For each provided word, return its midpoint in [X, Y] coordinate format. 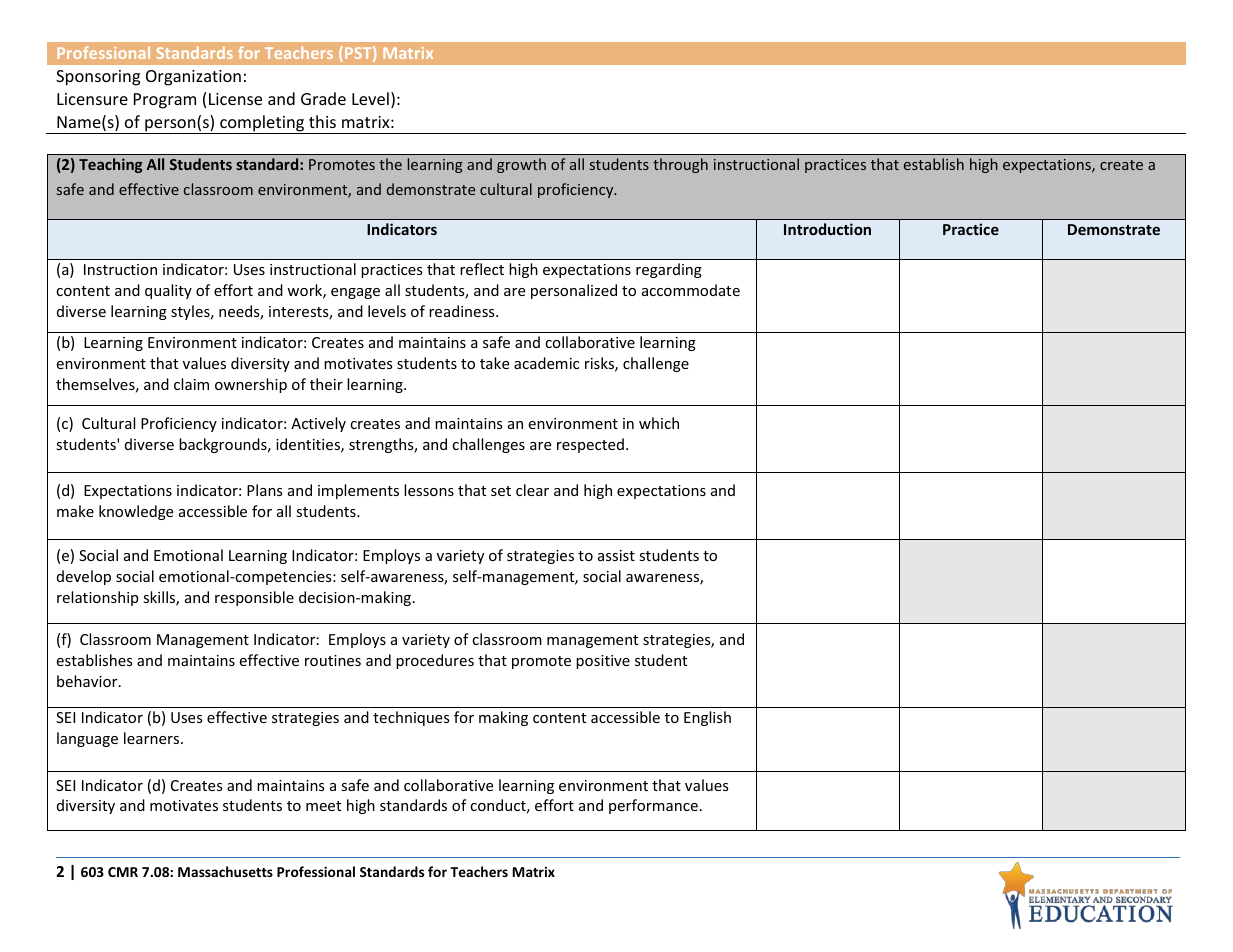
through [680, 165]
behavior [88, 681]
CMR [123, 872]
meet [323, 806]
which [659, 423]
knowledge [136, 512]
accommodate [691, 290]
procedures [435, 661]
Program [165, 101]
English [707, 718]
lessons [429, 490]
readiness [463, 311]
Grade [323, 98]
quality [168, 291]
